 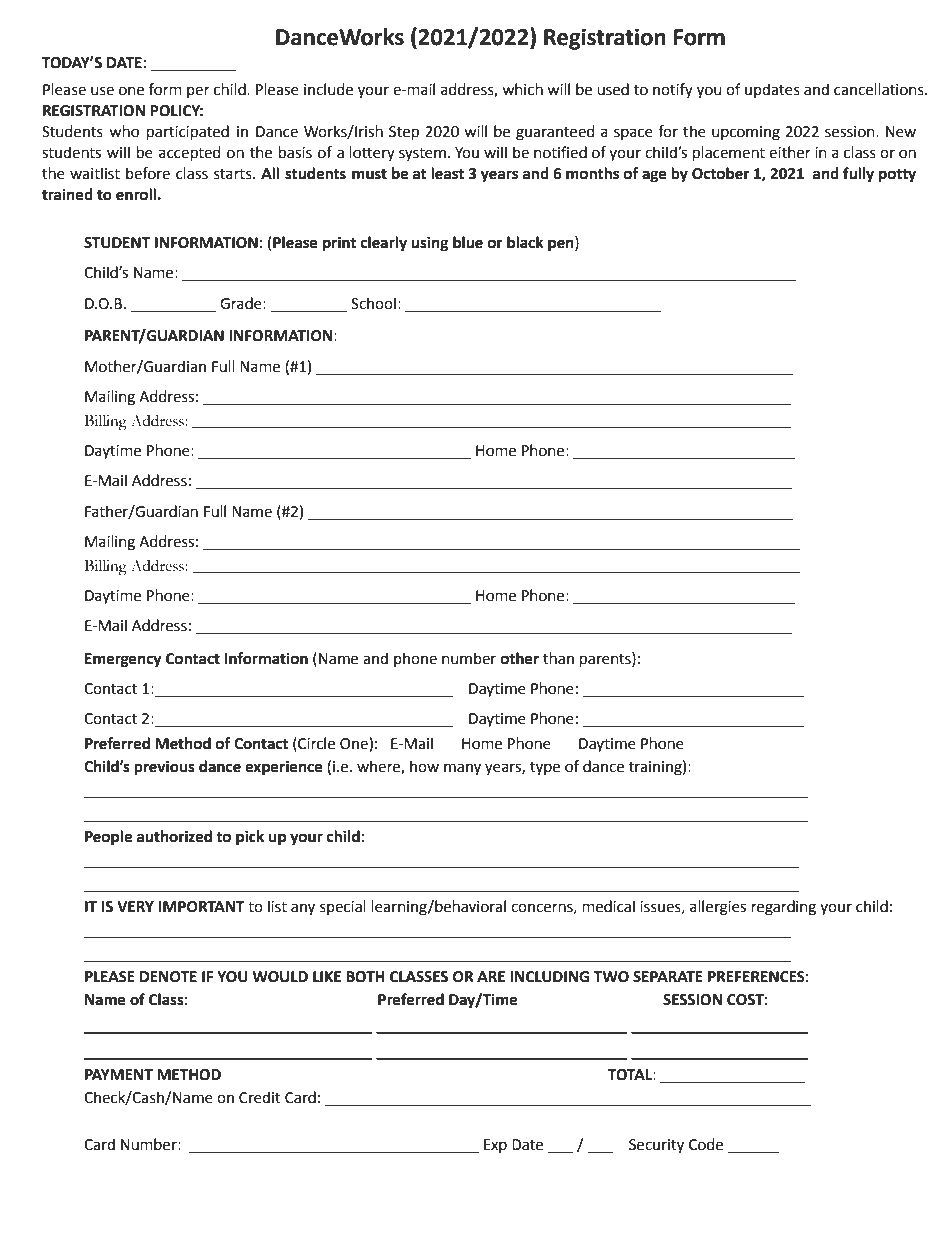 What do you see at coordinates (558, 658) in the screenshot?
I see `than` at bounding box center [558, 658].
